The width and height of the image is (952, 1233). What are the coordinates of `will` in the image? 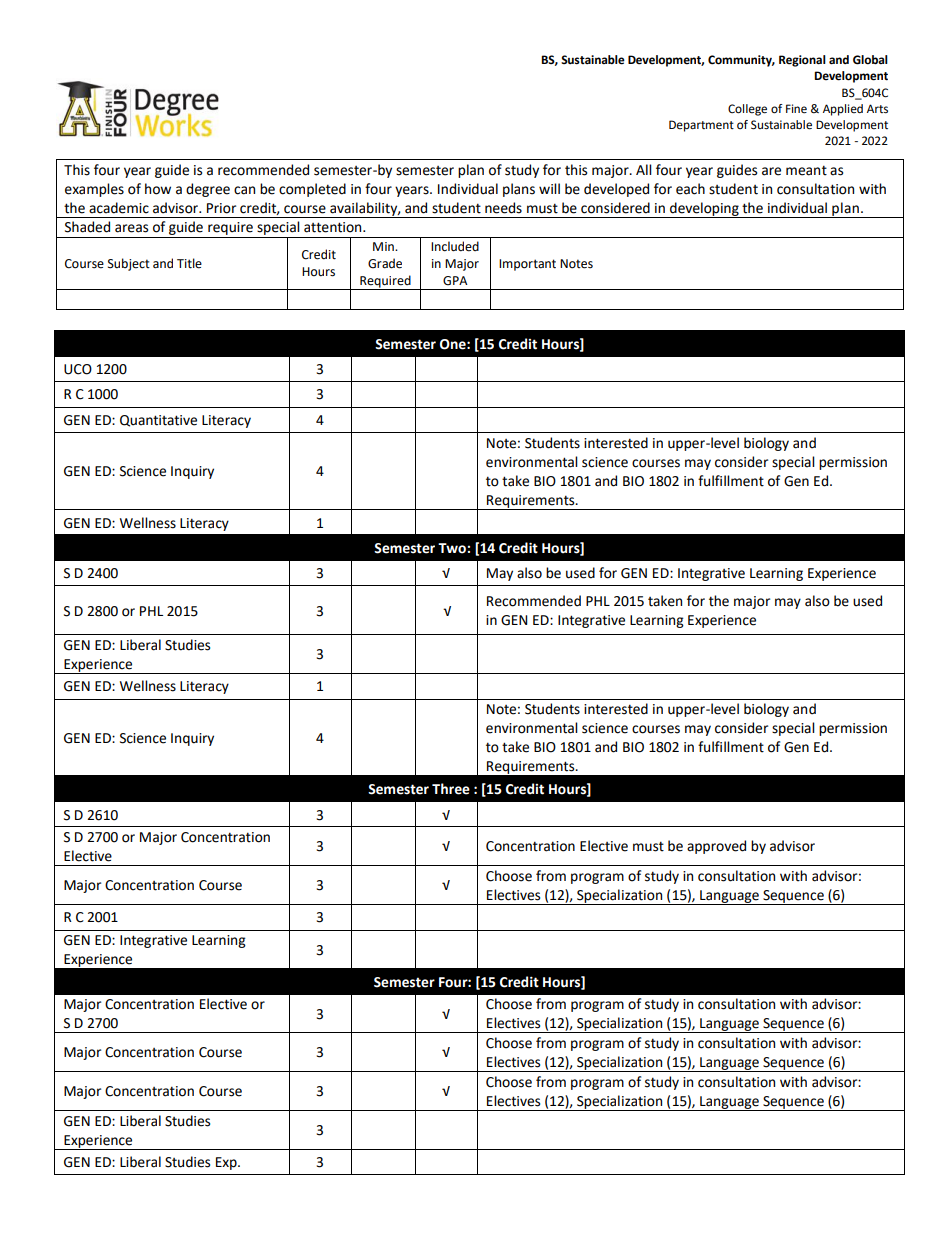 It's located at (549, 188).
